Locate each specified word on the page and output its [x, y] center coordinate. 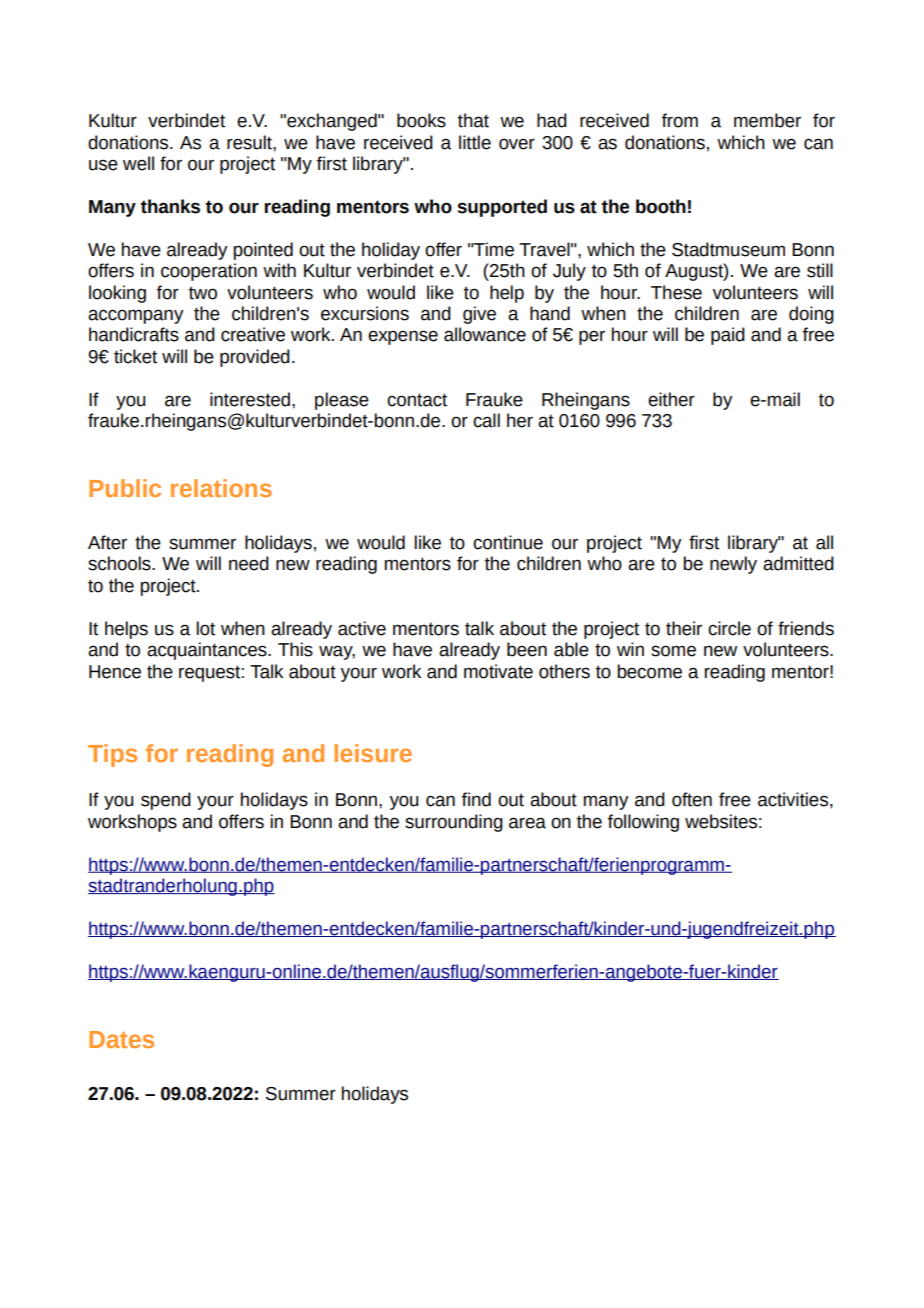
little [475, 142]
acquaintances [208, 651]
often [692, 799]
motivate [498, 671]
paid [728, 336]
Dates [121, 1039]
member [767, 120]
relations [221, 488]
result [250, 142]
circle [729, 628]
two [203, 293]
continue [508, 542]
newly [733, 565]
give [479, 315]
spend [166, 801]
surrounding [454, 823]
